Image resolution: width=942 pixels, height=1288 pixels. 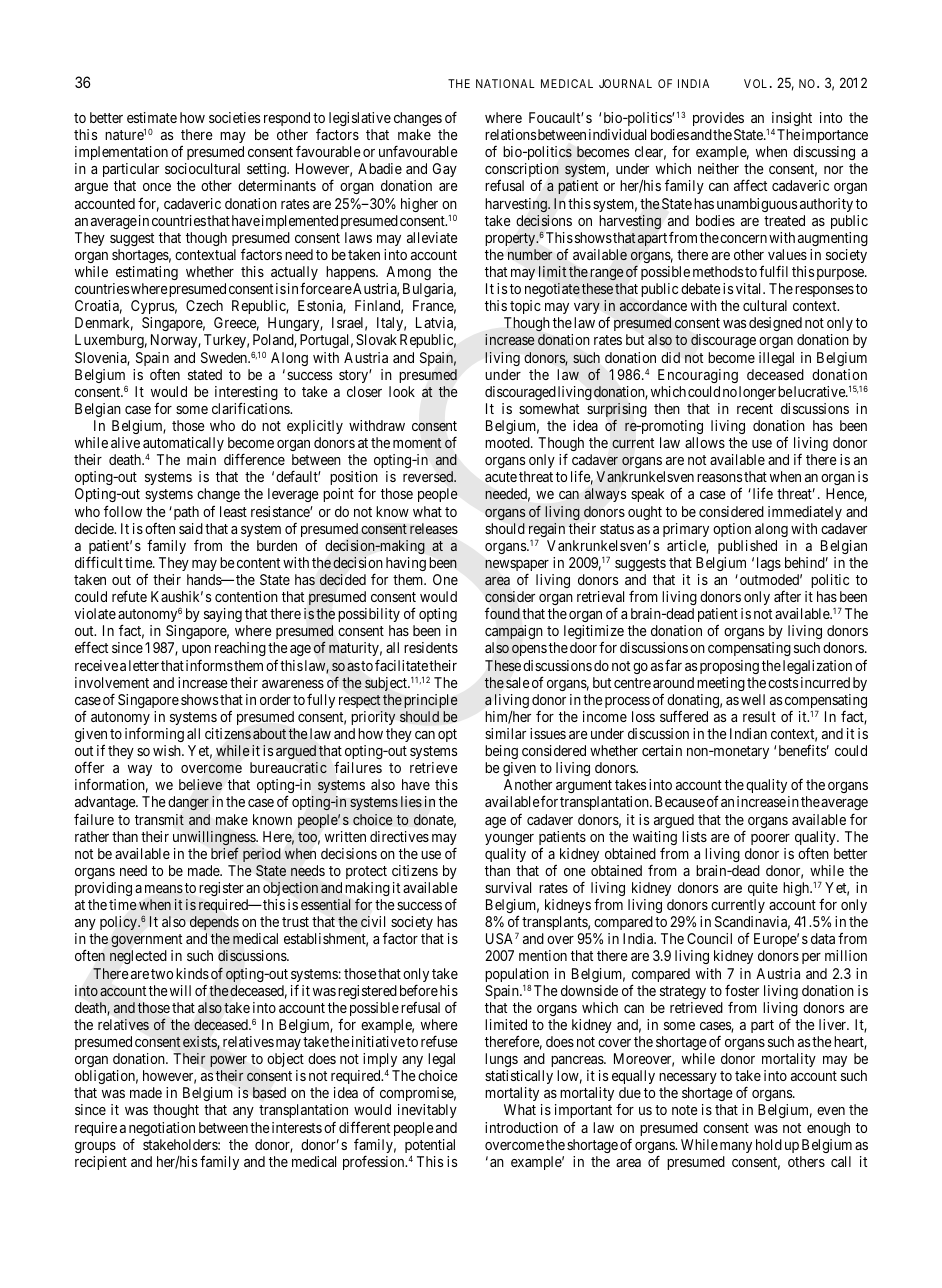 What do you see at coordinates (411, 801) in the screenshot?
I see `lies` at bounding box center [411, 801].
